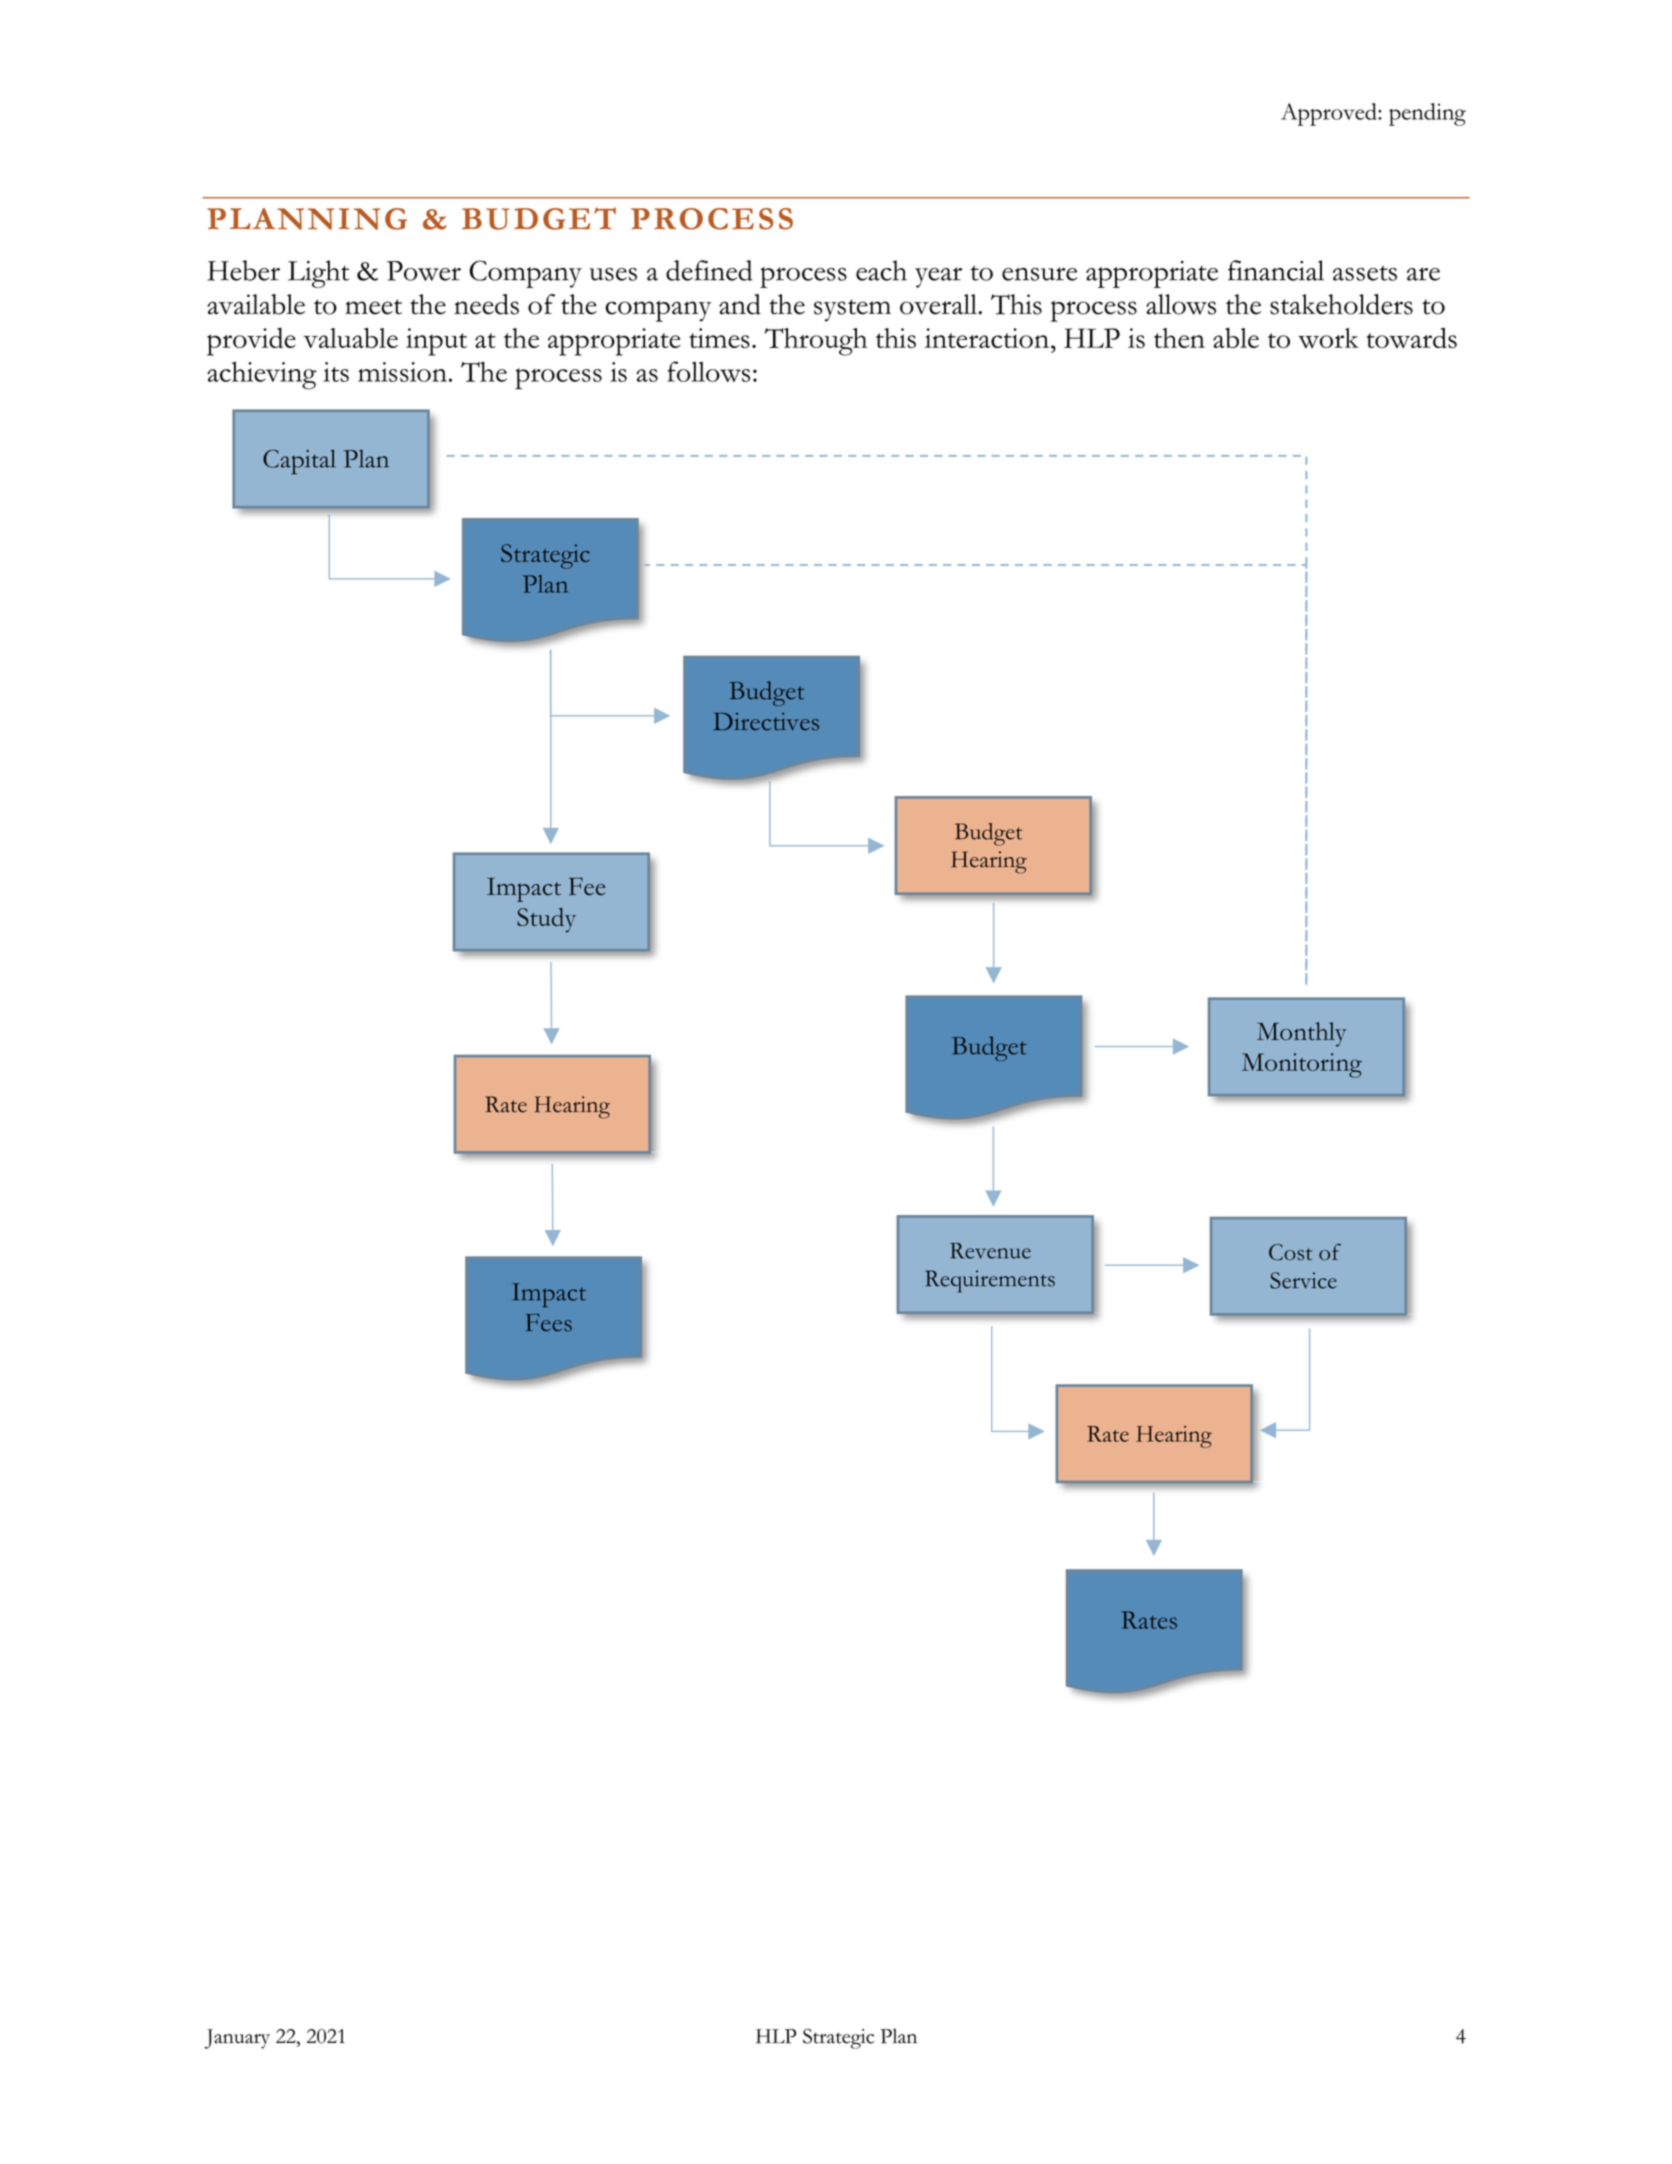 This screenshot has width=1672, height=2164. Describe the element at coordinates (1330, 114) in the screenshot. I see `Approved` at that location.
